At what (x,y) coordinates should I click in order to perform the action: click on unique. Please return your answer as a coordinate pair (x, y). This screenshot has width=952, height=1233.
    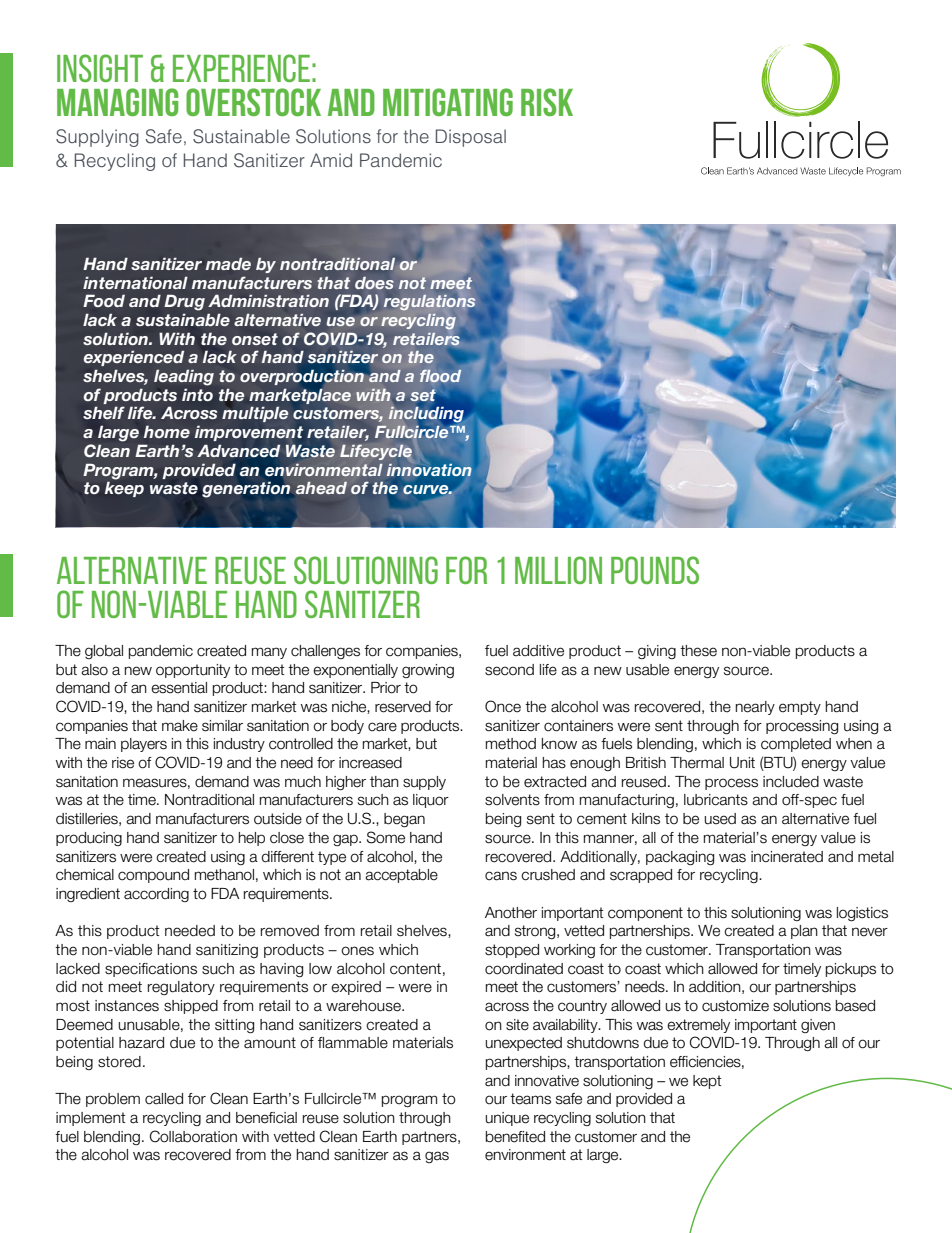
    Looking at the image, I should click on (507, 1119).
